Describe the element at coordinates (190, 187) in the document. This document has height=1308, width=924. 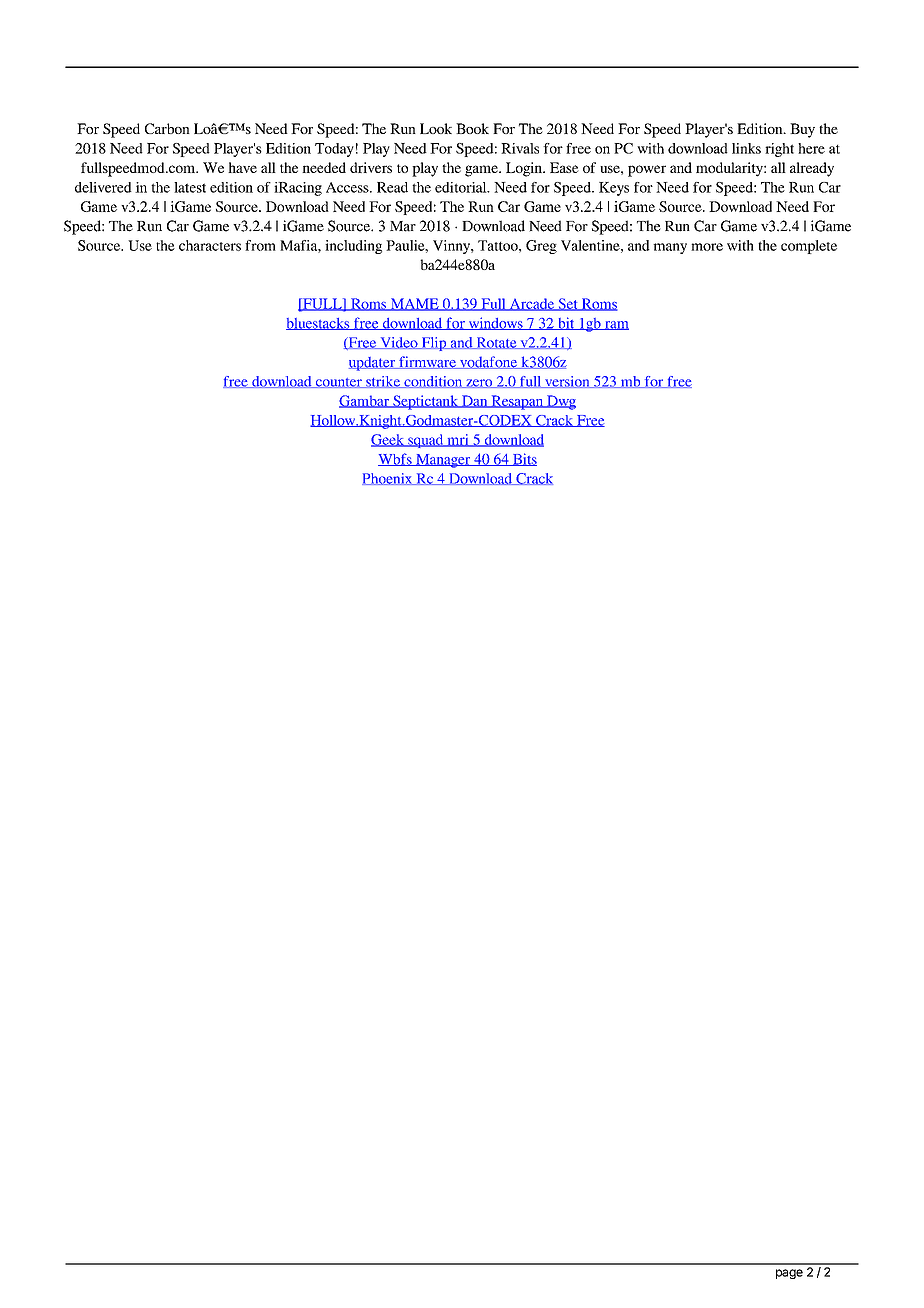
I see `latest` at that location.
